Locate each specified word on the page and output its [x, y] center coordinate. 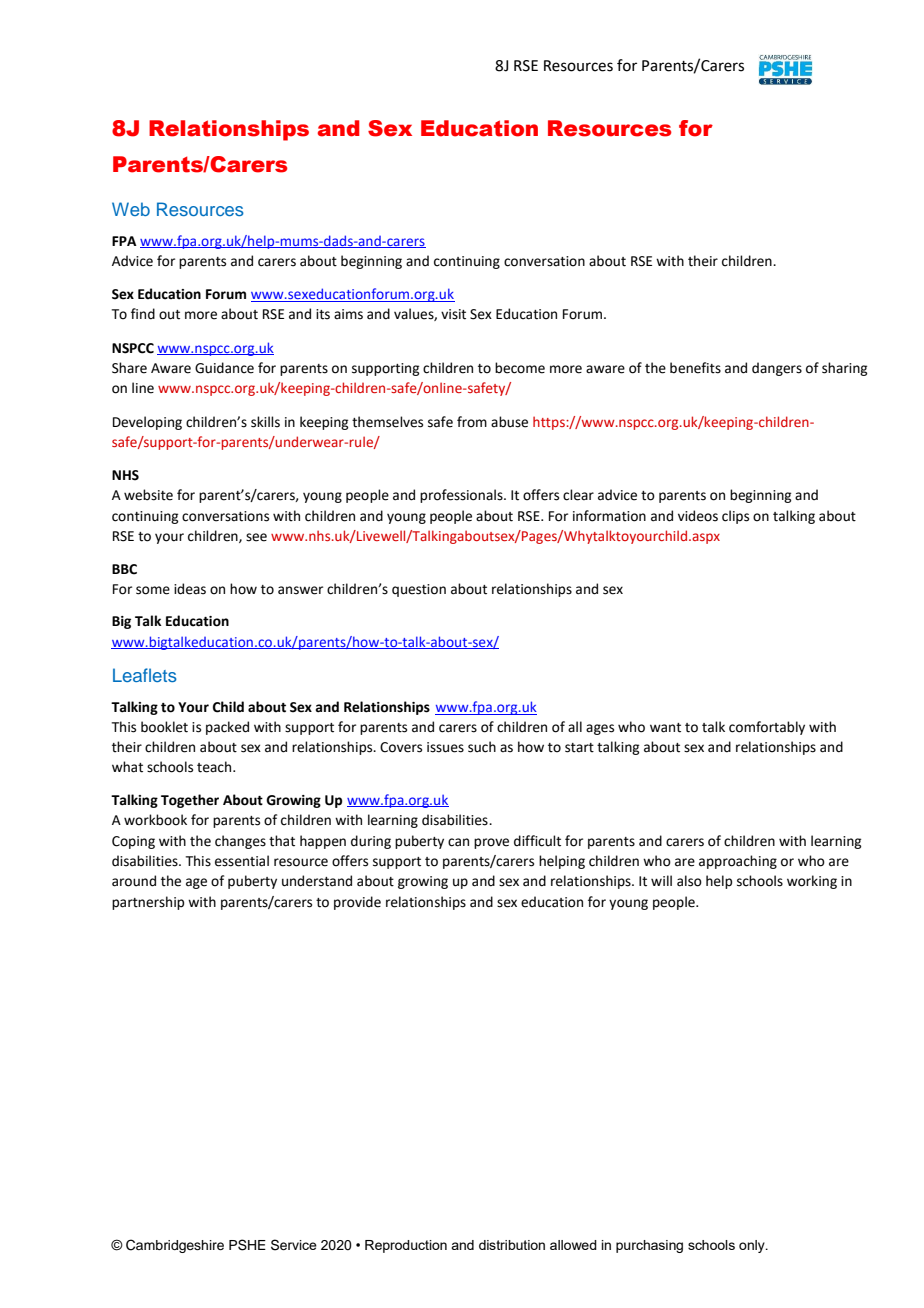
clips [735, 517]
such [482, 747]
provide [357, 903]
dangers [777, 369]
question [419, 590]
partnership [148, 903]
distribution [512, 1245]
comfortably [767, 728]
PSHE [247, 1245]
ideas [190, 589]
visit [453, 314]
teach [215, 767]
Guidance [224, 368]
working [812, 882]
